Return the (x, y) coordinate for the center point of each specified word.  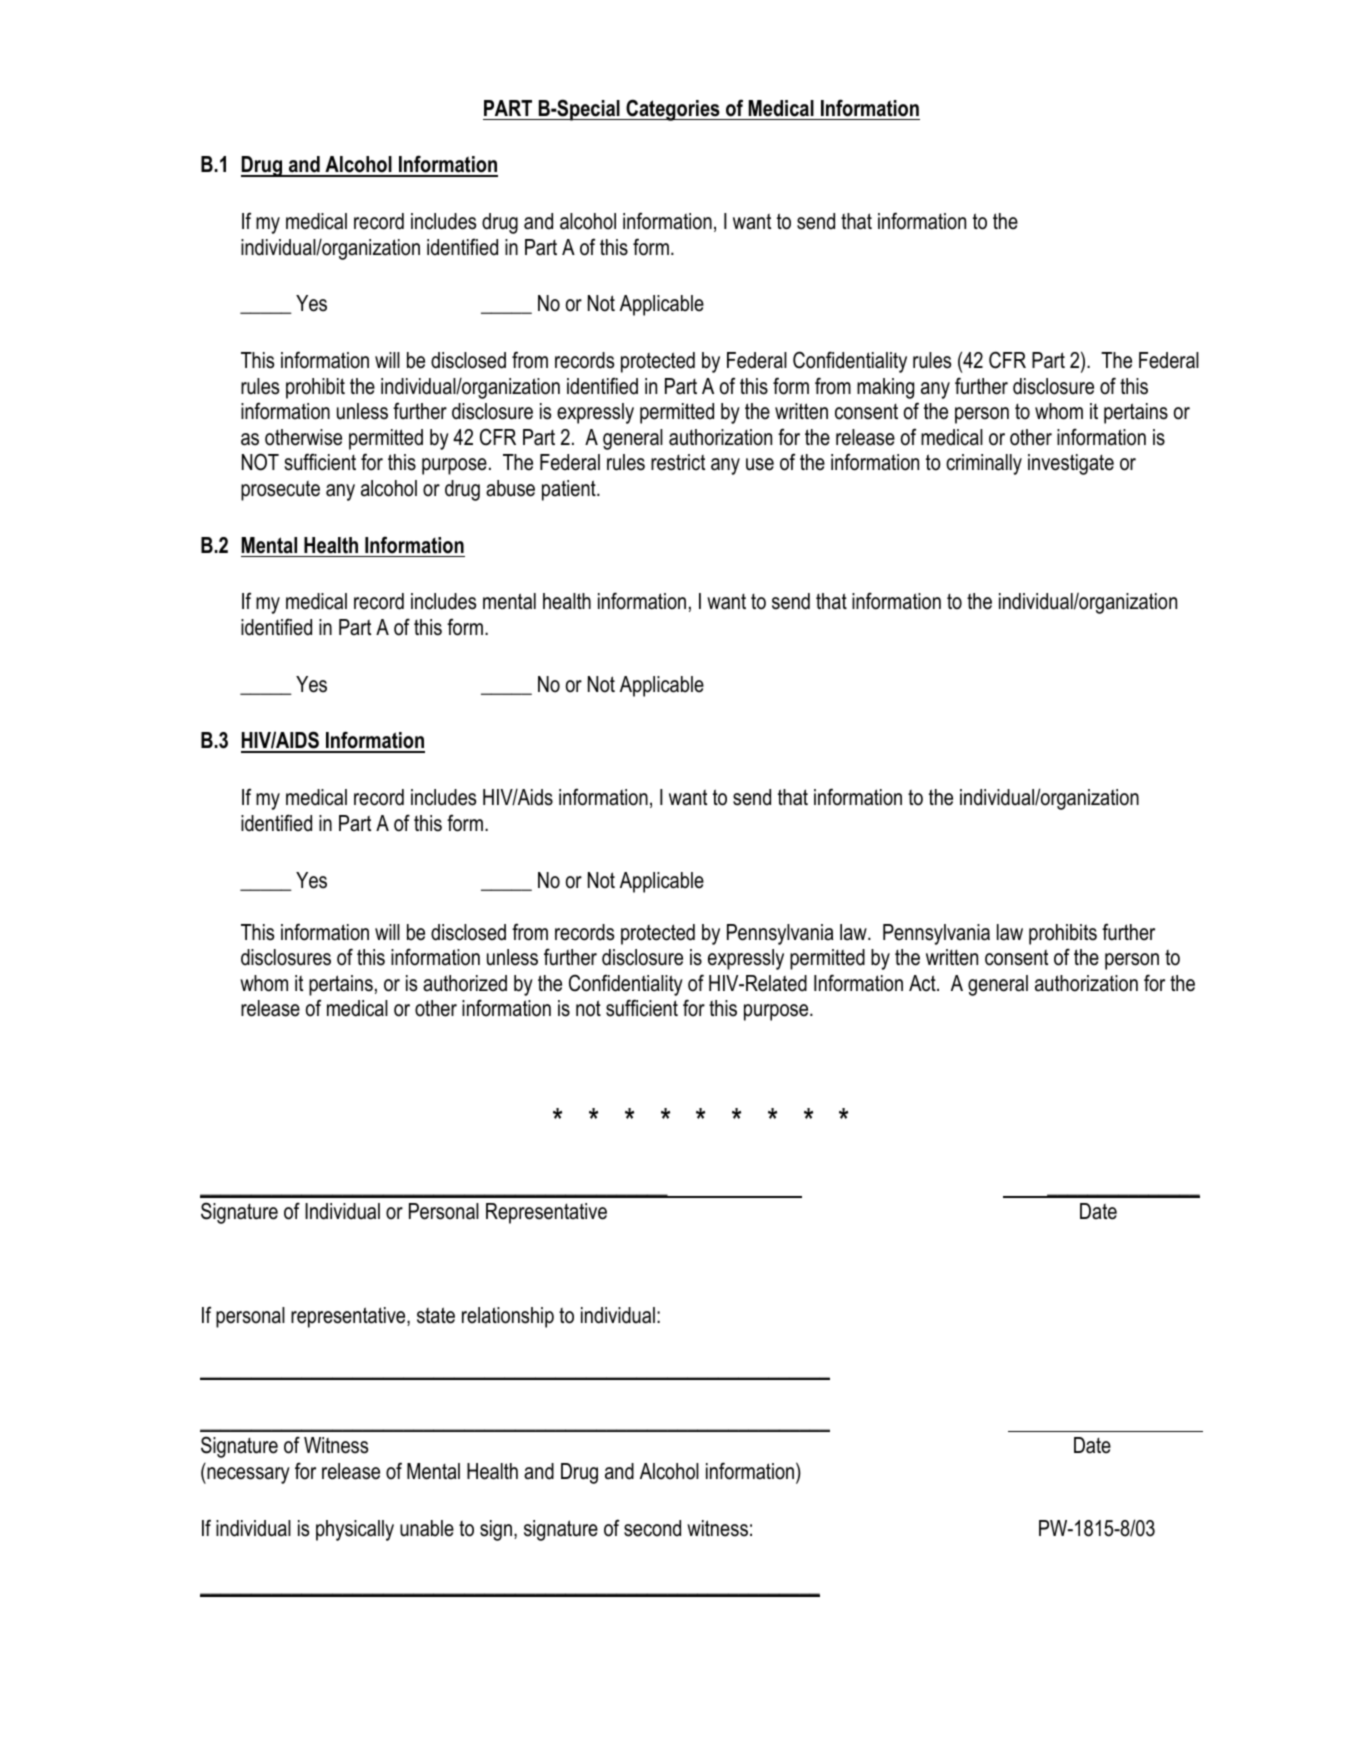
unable (427, 1528)
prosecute (280, 491)
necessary (247, 1475)
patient (570, 490)
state (436, 1315)
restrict (678, 462)
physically (355, 1530)
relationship (508, 1317)
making (885, 388)
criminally (984, 464)
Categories (673, 110)
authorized (465, 983)
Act (923, 983)
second (652, 1528)
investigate (1071, 464)
